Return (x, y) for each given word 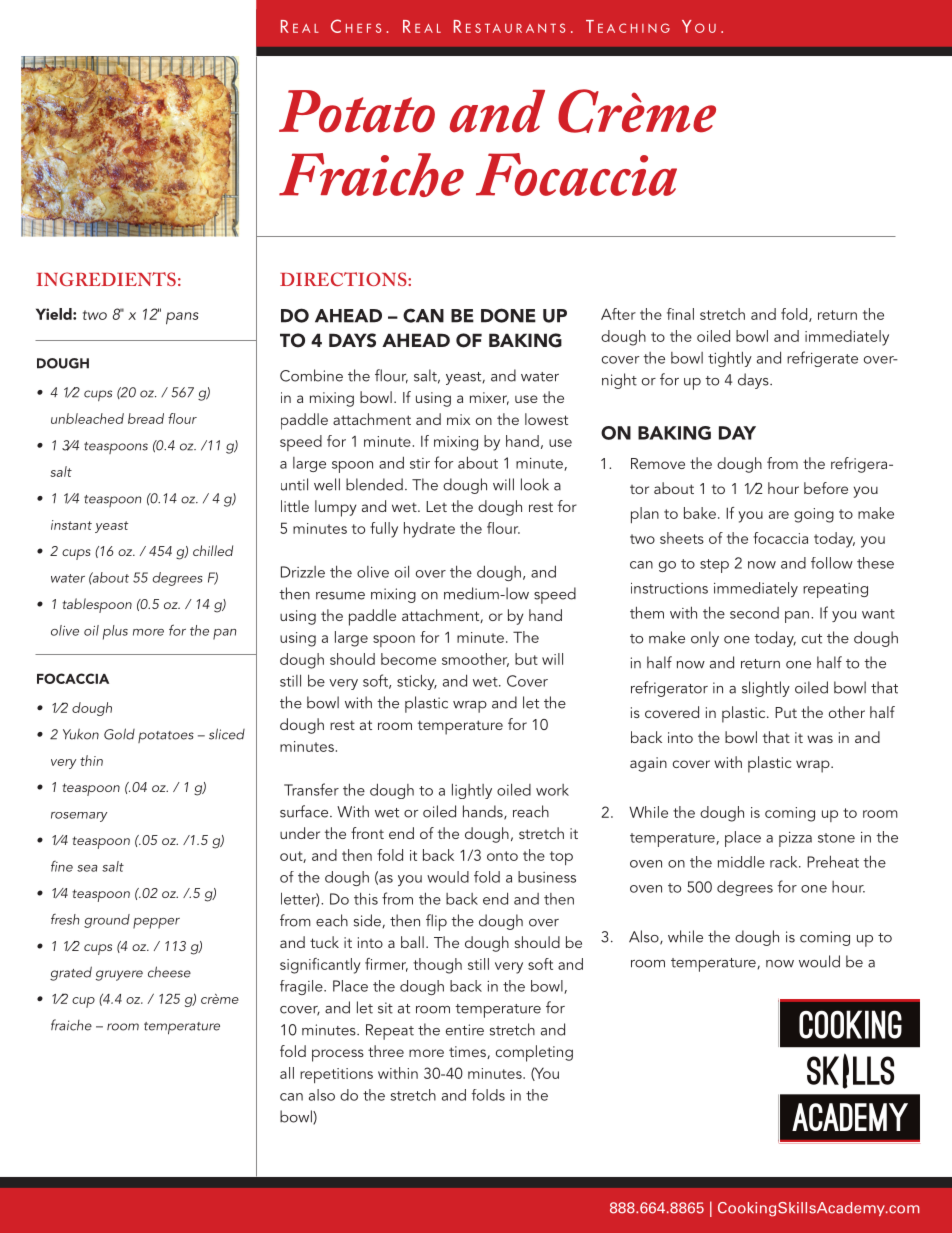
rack (785, 862)
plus (115, 632)
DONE (508, 315)
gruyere (119, 975)
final (680, 314)
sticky (417, 682)
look (535, 484)
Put (786, 712)
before (826, 488)
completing (534, 1053)
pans (182, 318)
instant (71, 525)
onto (502, 856)
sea (87, 868)
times (468, 1052)
